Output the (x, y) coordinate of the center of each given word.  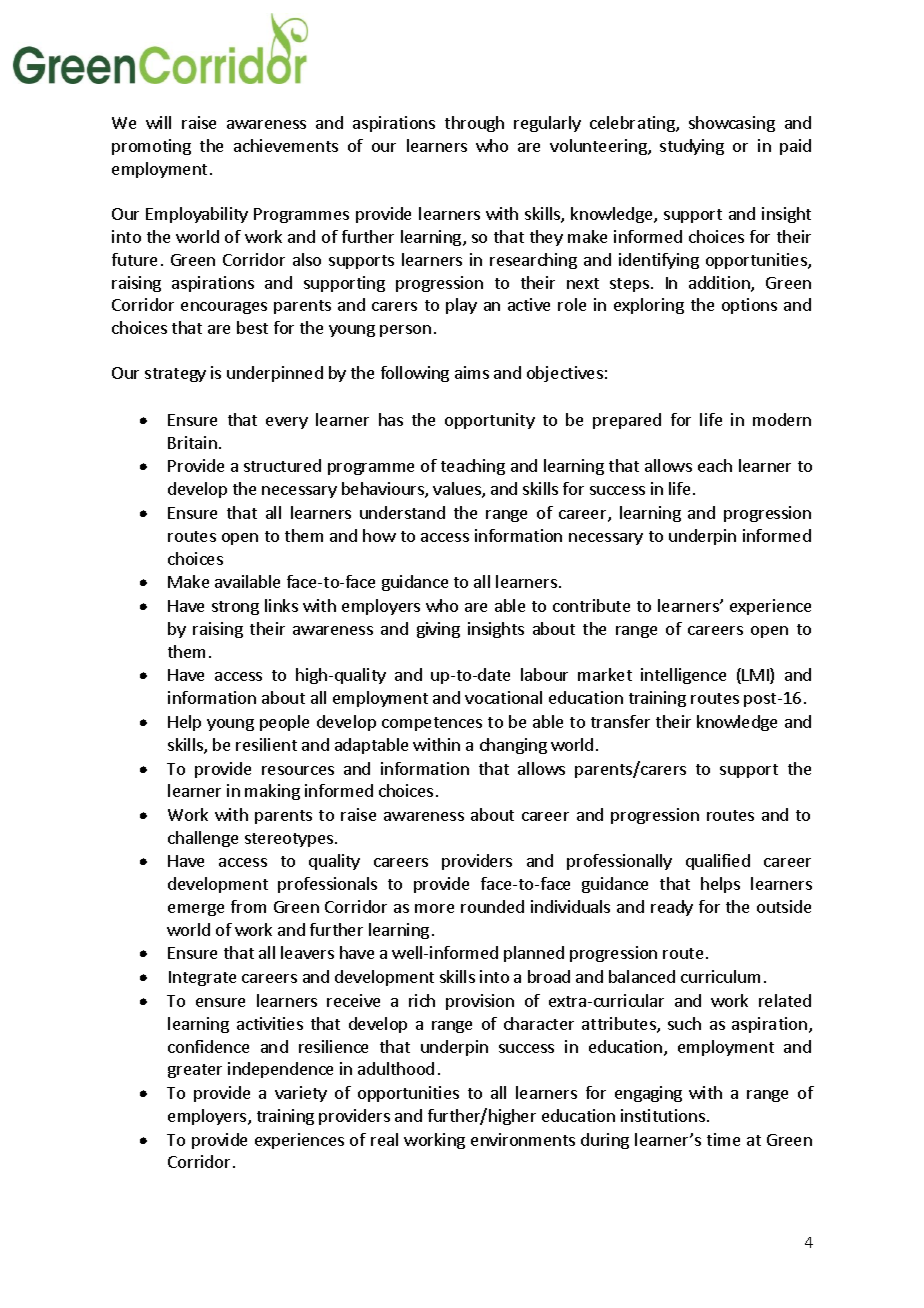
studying (692, 147)
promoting (151, 147)
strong (235, 608)
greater (195, 1071)
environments (523, 1139)
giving (438, 630)
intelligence (683, 676)
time (723, 1139)
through (474, 124)
